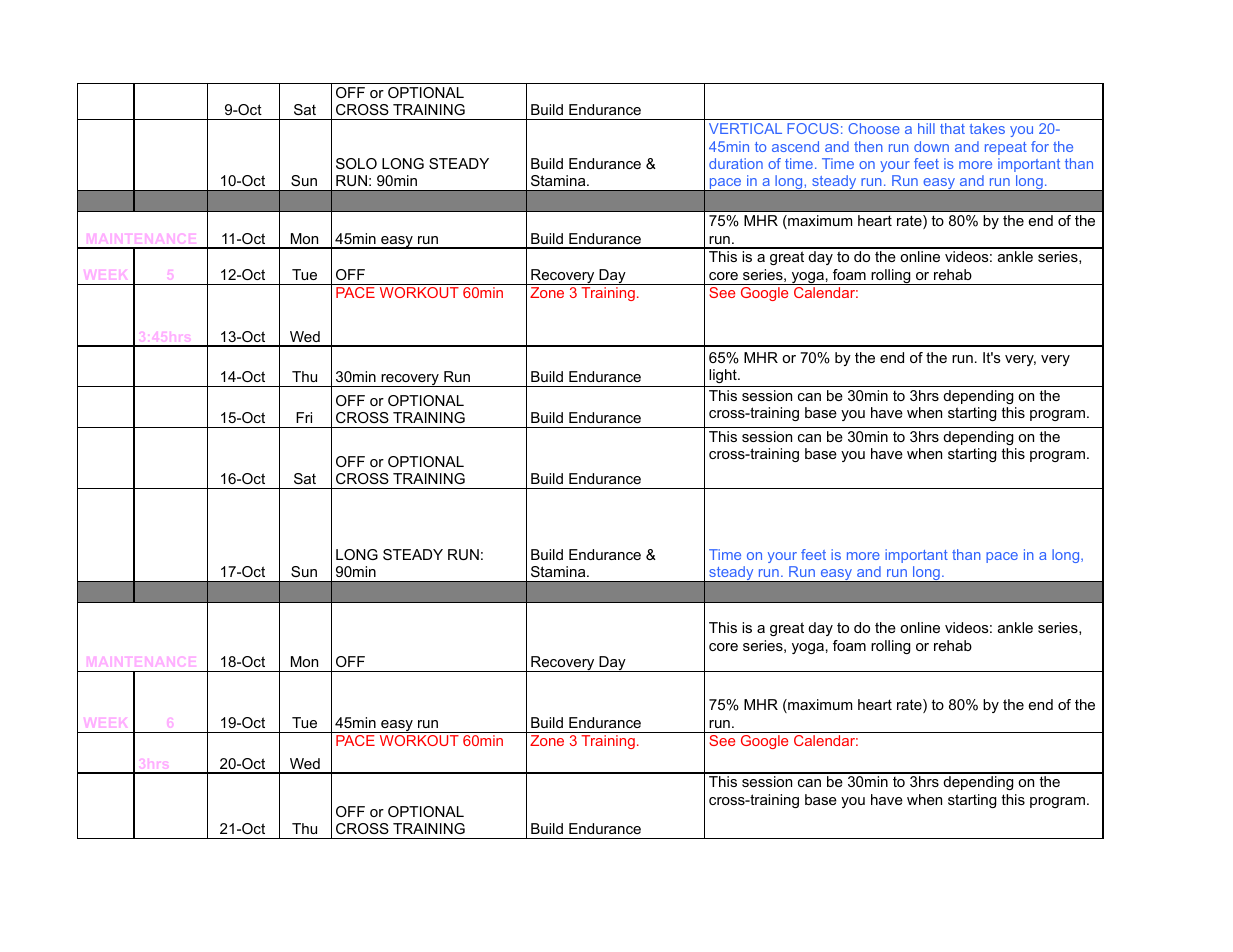 Image resolution: width=1233 pixels, height=952 pixels. Describe the element at coordinates (952, 128) in the document. I see `that` at that location.
